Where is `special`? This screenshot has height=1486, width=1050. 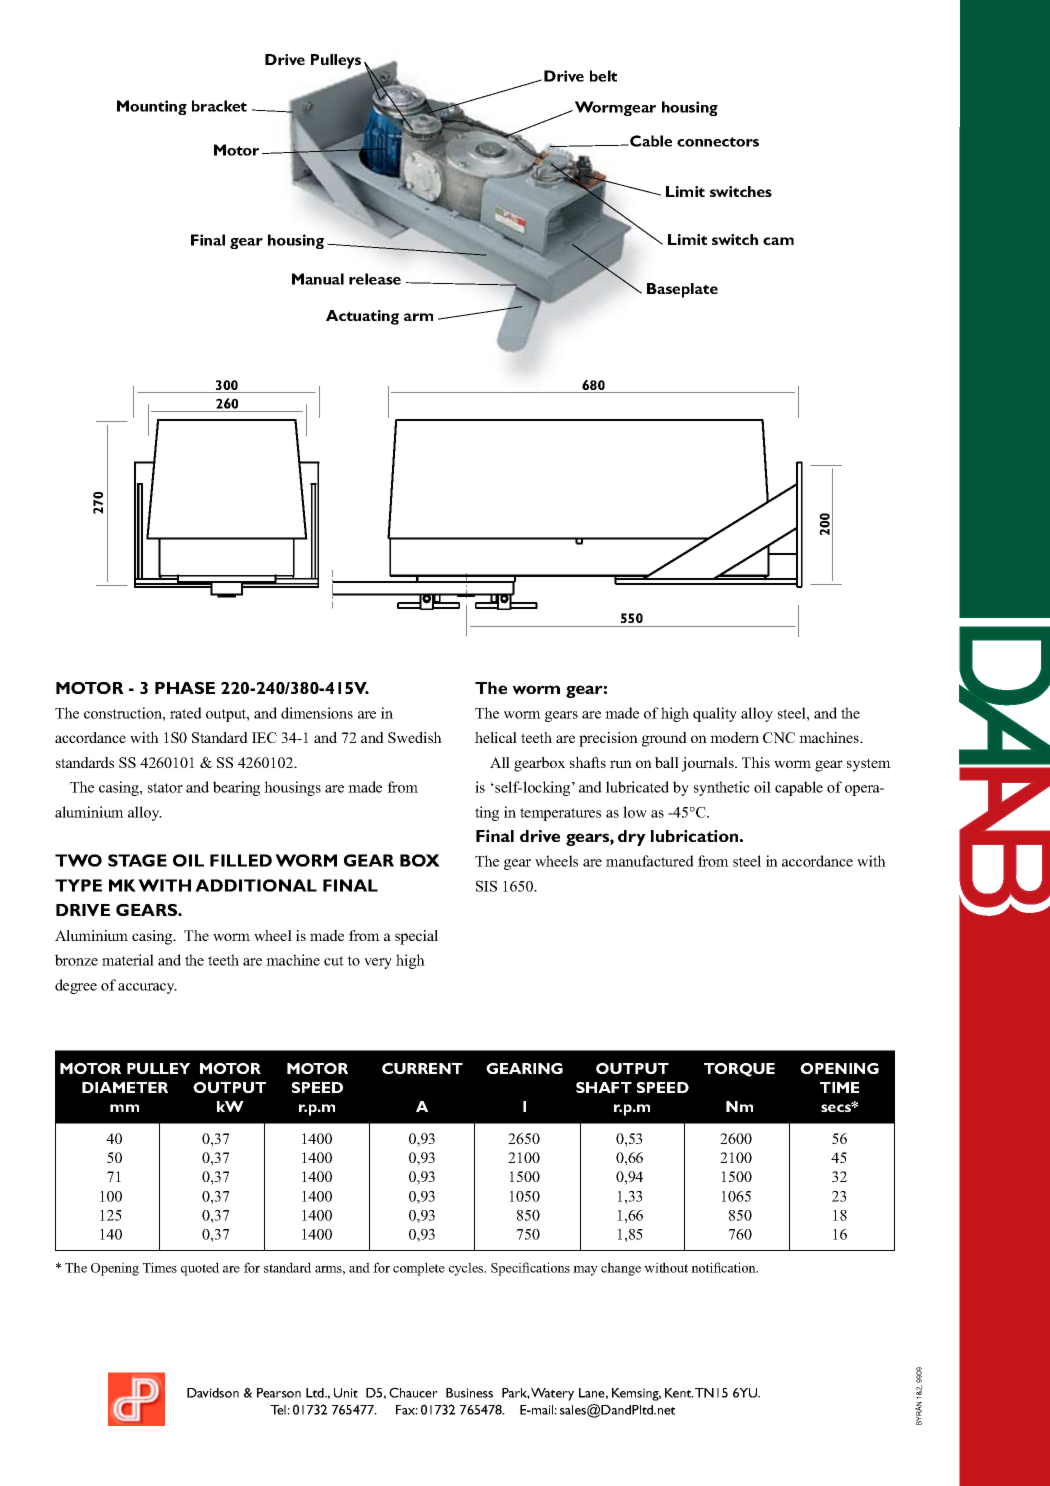
special is located at coordinates (416, 937).
